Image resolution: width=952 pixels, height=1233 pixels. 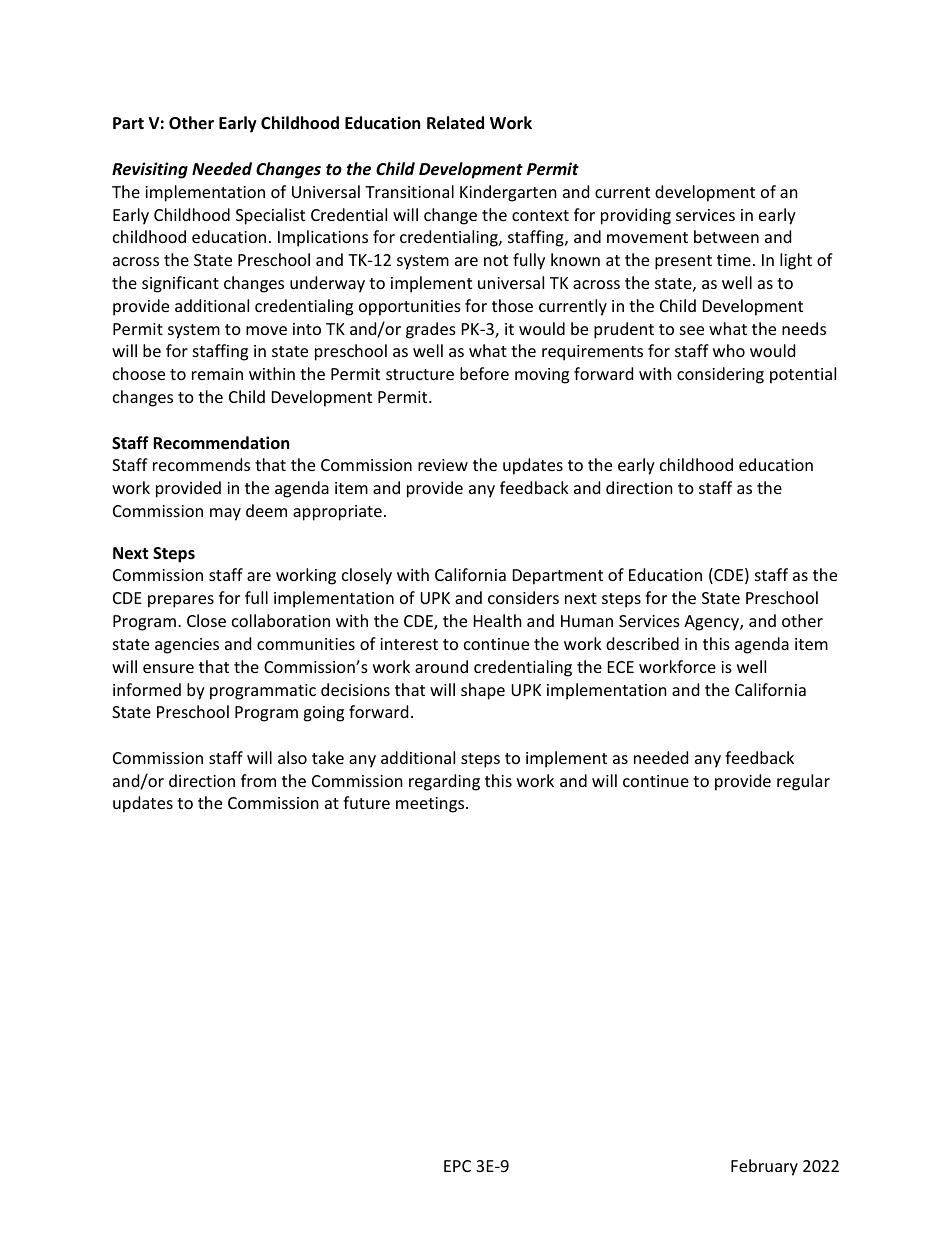 I want to click on described, so click(x=642, y=643).
